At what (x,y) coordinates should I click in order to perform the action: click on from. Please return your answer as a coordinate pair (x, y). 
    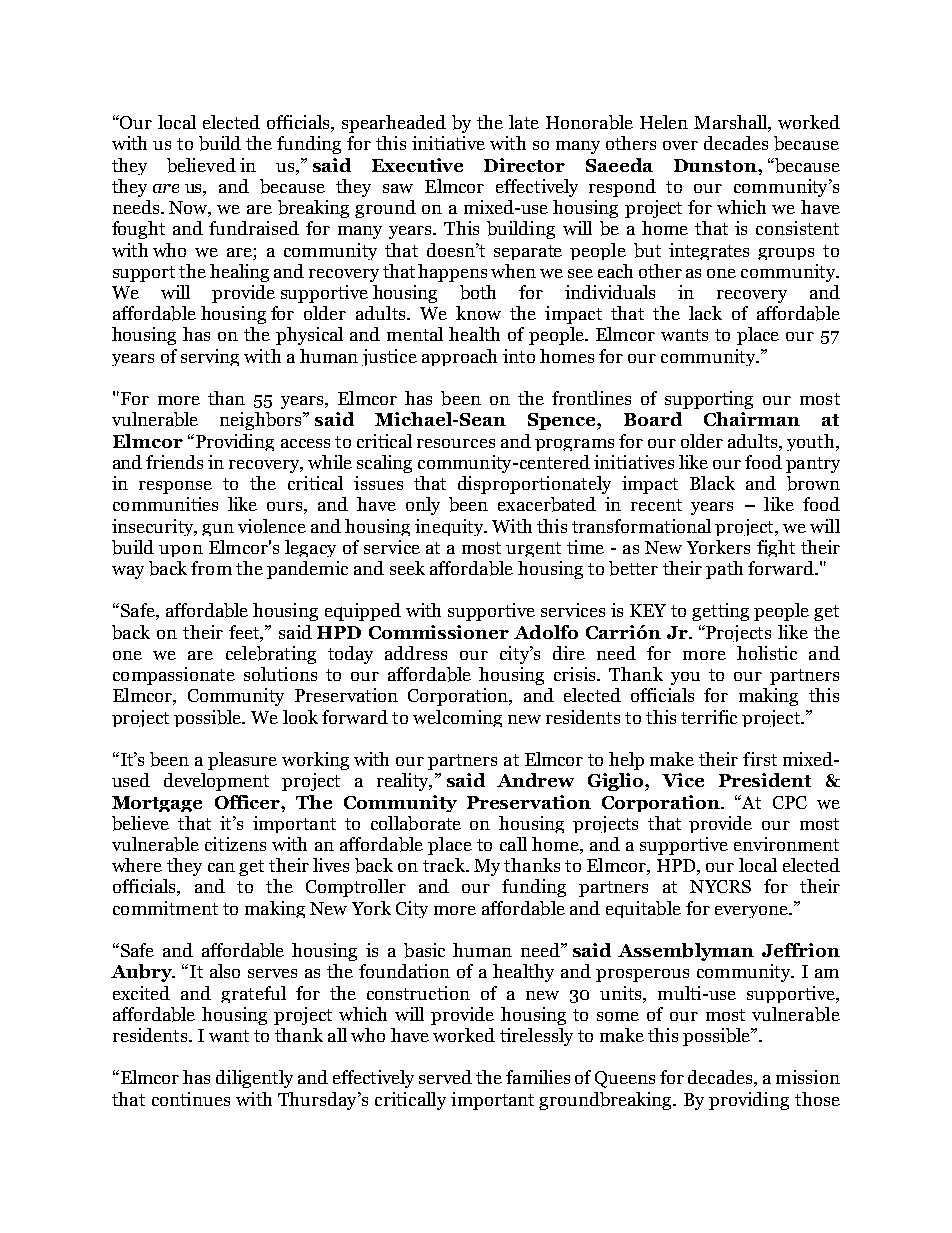
    Looking at the image, I should click on (211, 568).
